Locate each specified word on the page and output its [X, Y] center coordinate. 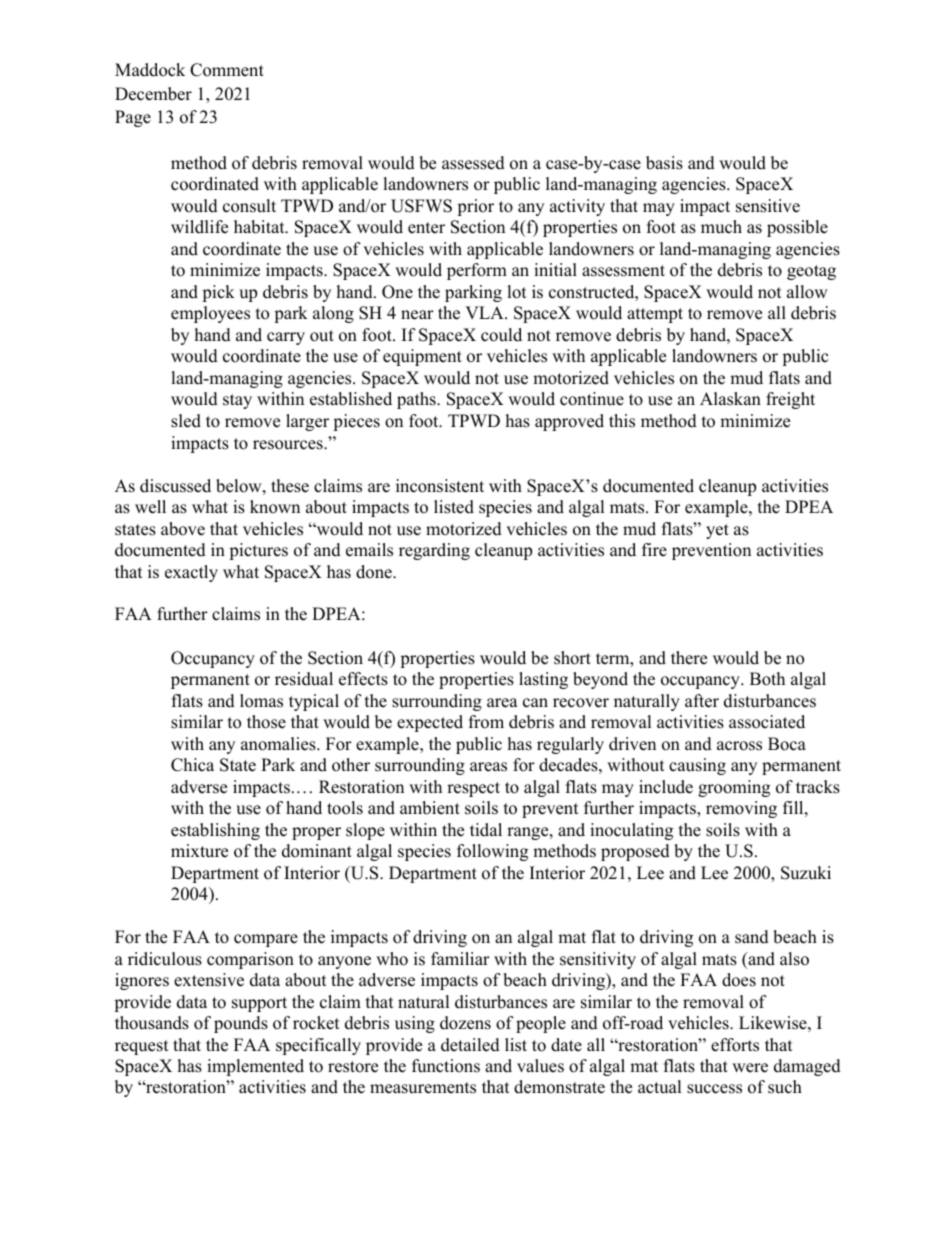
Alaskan [730, 399]
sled [186, 421]
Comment [227, 70]
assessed [473, 163]
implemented [255, 1067]
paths [417, 400]
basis [664, 163]
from [486, 722]
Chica [192, 765]
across [739, 746]
